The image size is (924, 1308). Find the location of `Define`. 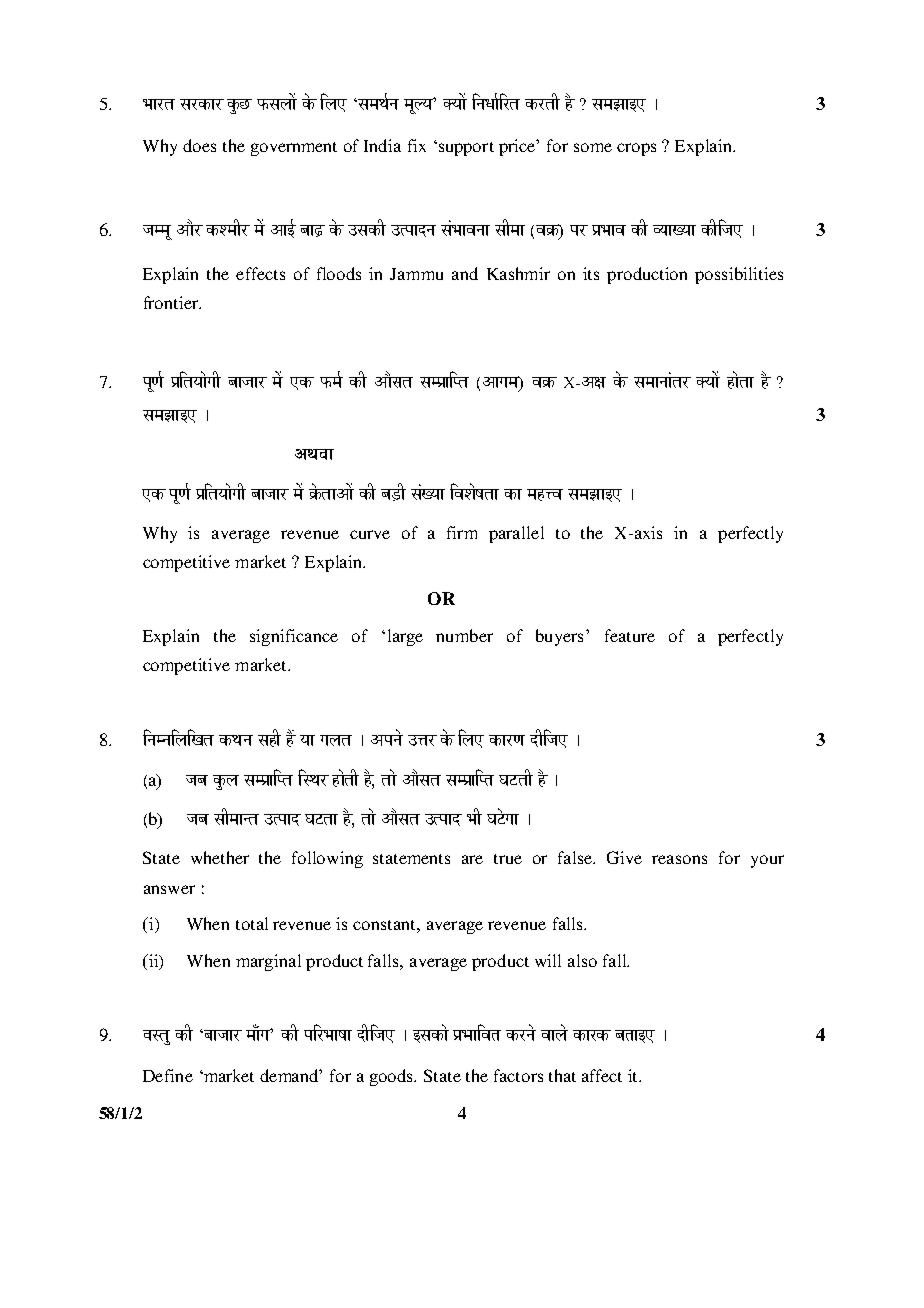

Define is located at coordinates (168, 1075).
